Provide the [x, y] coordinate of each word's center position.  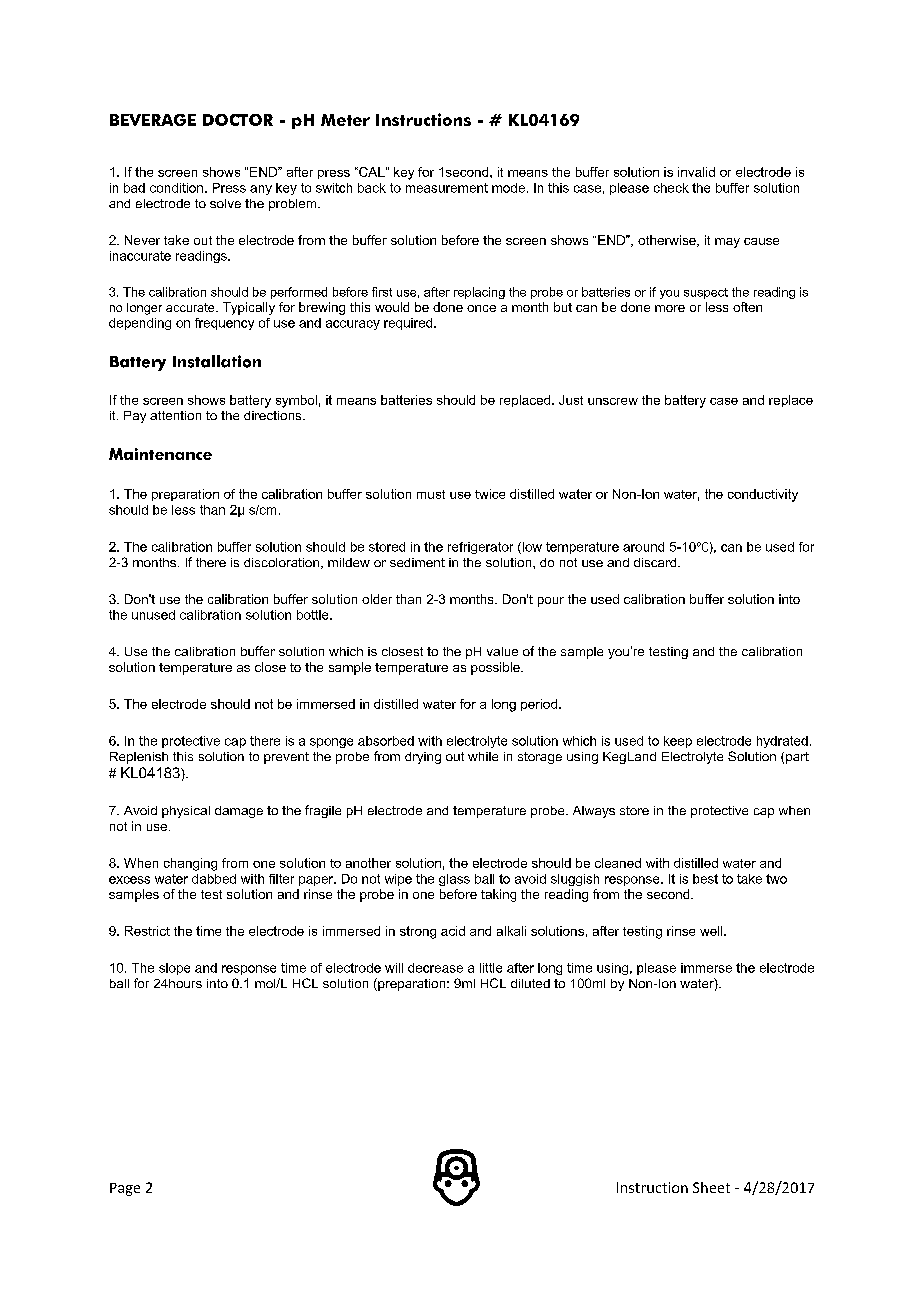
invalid [696, 172]
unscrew [613, 401]
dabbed [214, 879]
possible [496, 668]
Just [571, 400]
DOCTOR [238, 120]
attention [175, 415]
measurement [447, 188]
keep [678, 742]
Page [125, 1189]
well [712, 931]
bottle [314, 615]
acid [453, 931]
